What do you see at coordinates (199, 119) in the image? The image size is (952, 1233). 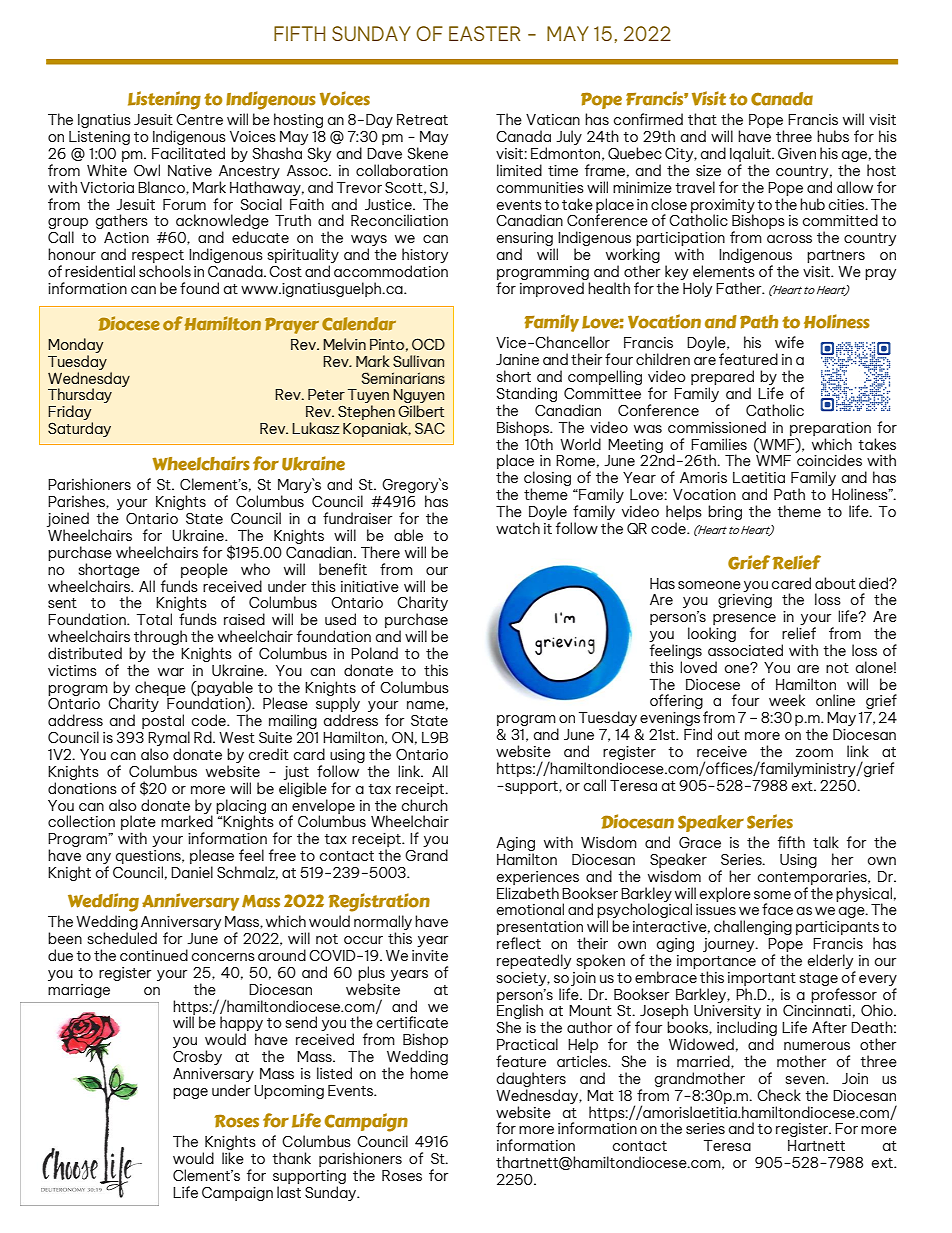 I see `Centre` at bounding box center [199, 119].
